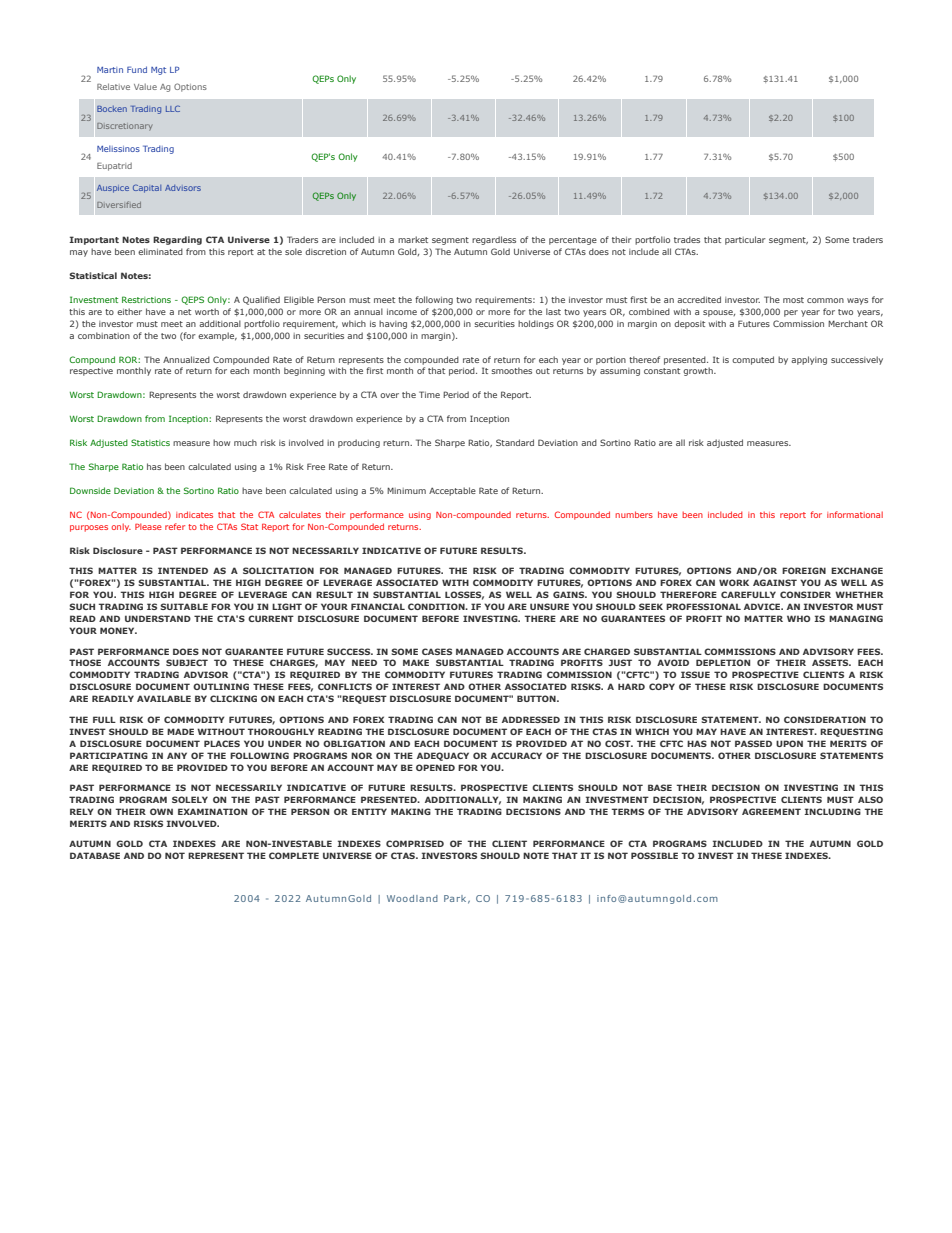 The width and height of the document is (952, 1233). Describe the element at coordinates (511, 370) in the document. I see `smoothes` at that location.
